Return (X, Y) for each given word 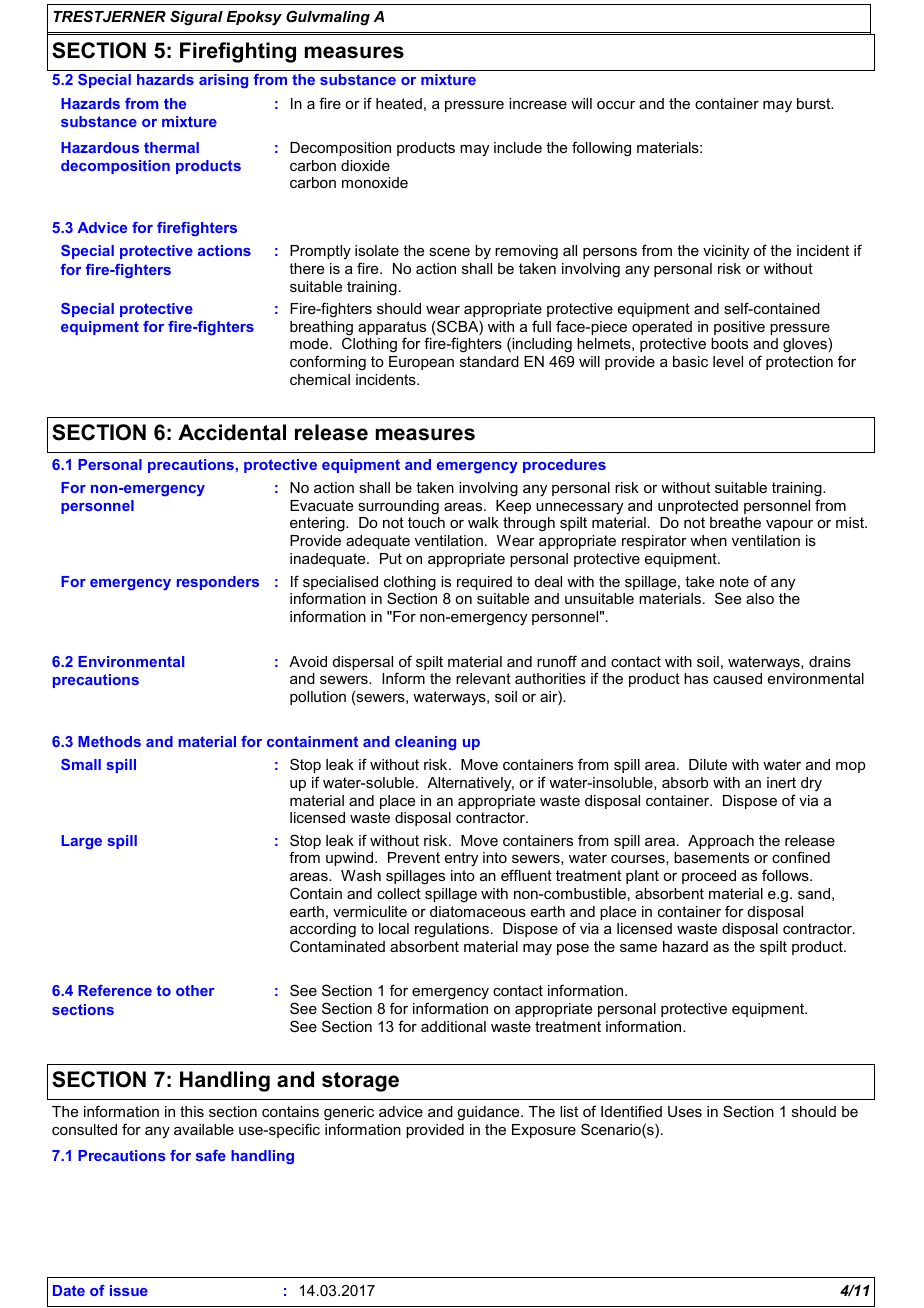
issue (129, 1290)
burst (815, 103)
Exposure (544, 1131)
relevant (483, 678)
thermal (171, 147)
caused (737, 678)
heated (399, 103)
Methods (109, 741)
